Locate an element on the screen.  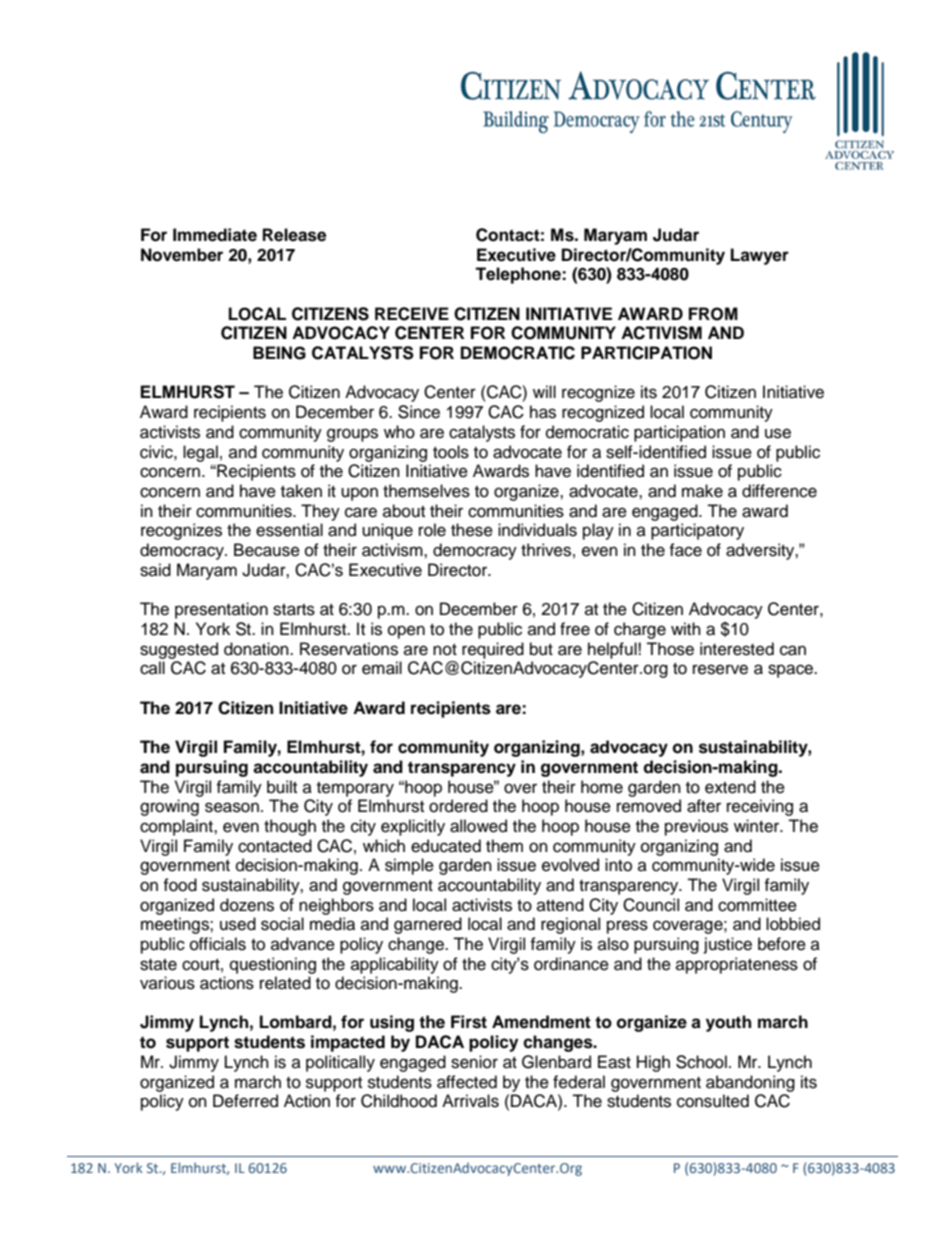
Deferred is located at coordinates (245, 1101).
